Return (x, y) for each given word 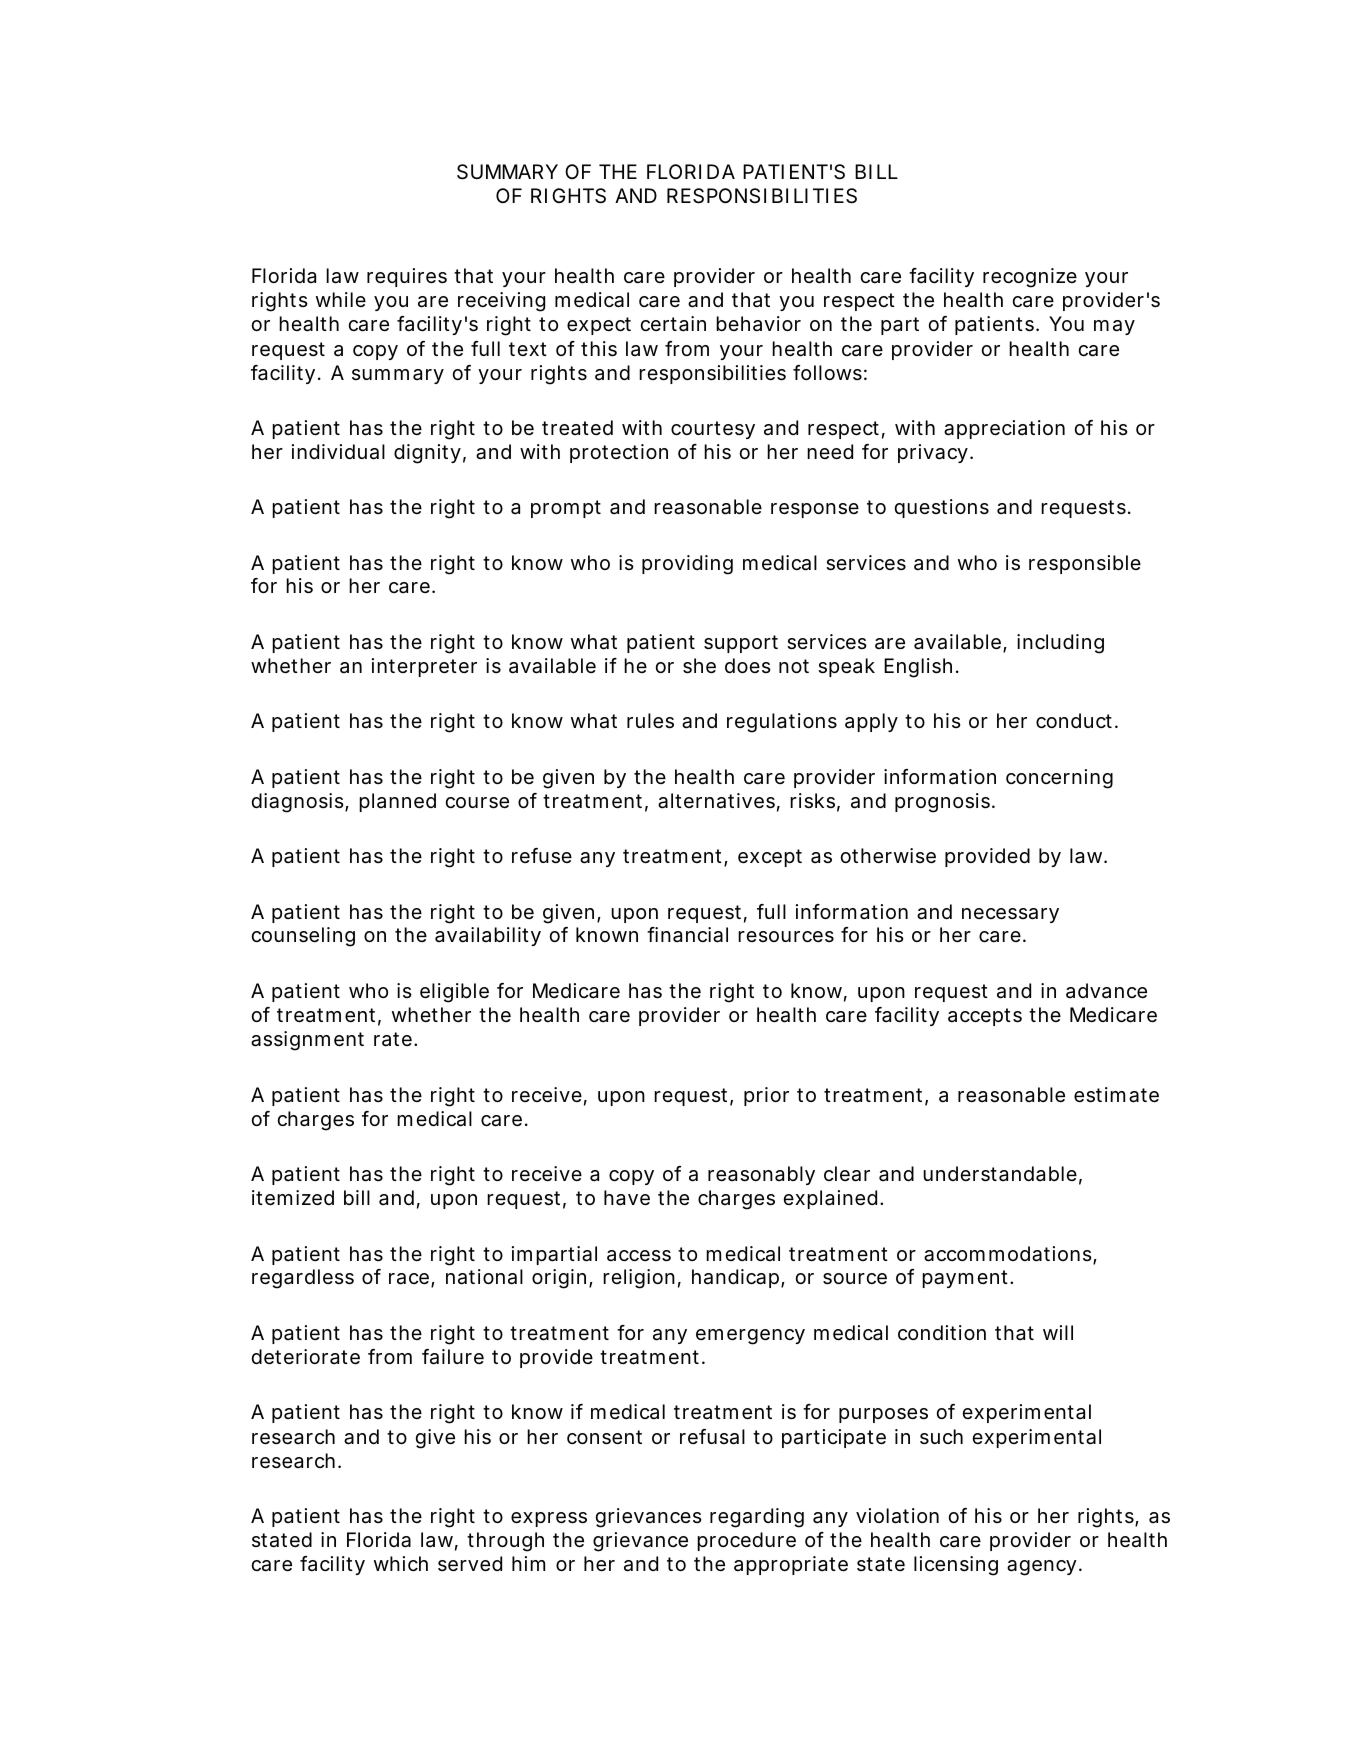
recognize (1030, 278)
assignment (307, 1041)
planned (397, 802)
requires (407, 277)
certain (673, 324)
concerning (1059, 779)
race (409, 1279)
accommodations (1009, 1255)
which (401, 1563)
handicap (735, 1278)
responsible (1085, 564)
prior (766, 1096)
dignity (427, 454)
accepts (985, 1017)
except (770, 858)
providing (687, 565)
